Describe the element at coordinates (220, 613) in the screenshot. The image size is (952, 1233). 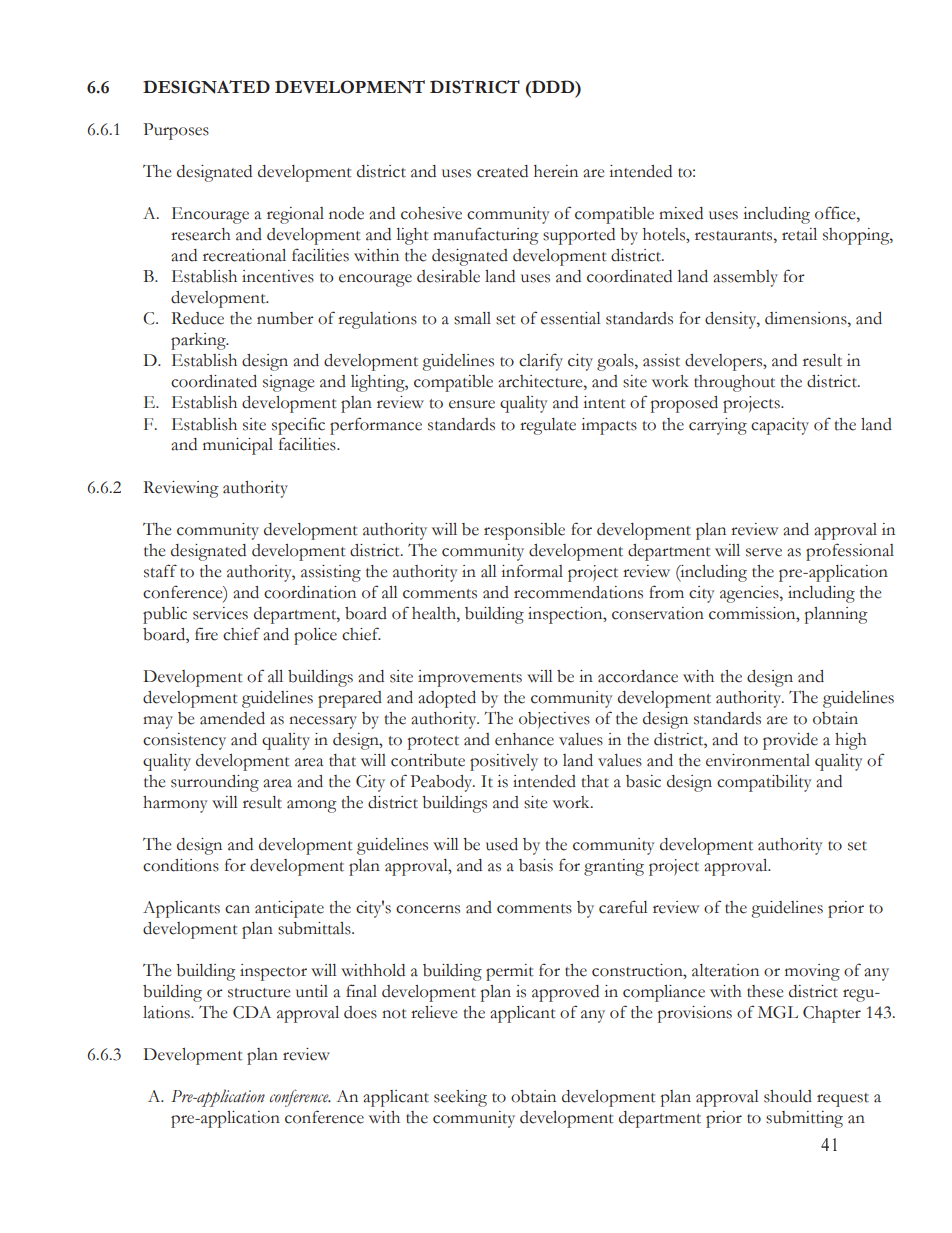
I see `services` at that location.
